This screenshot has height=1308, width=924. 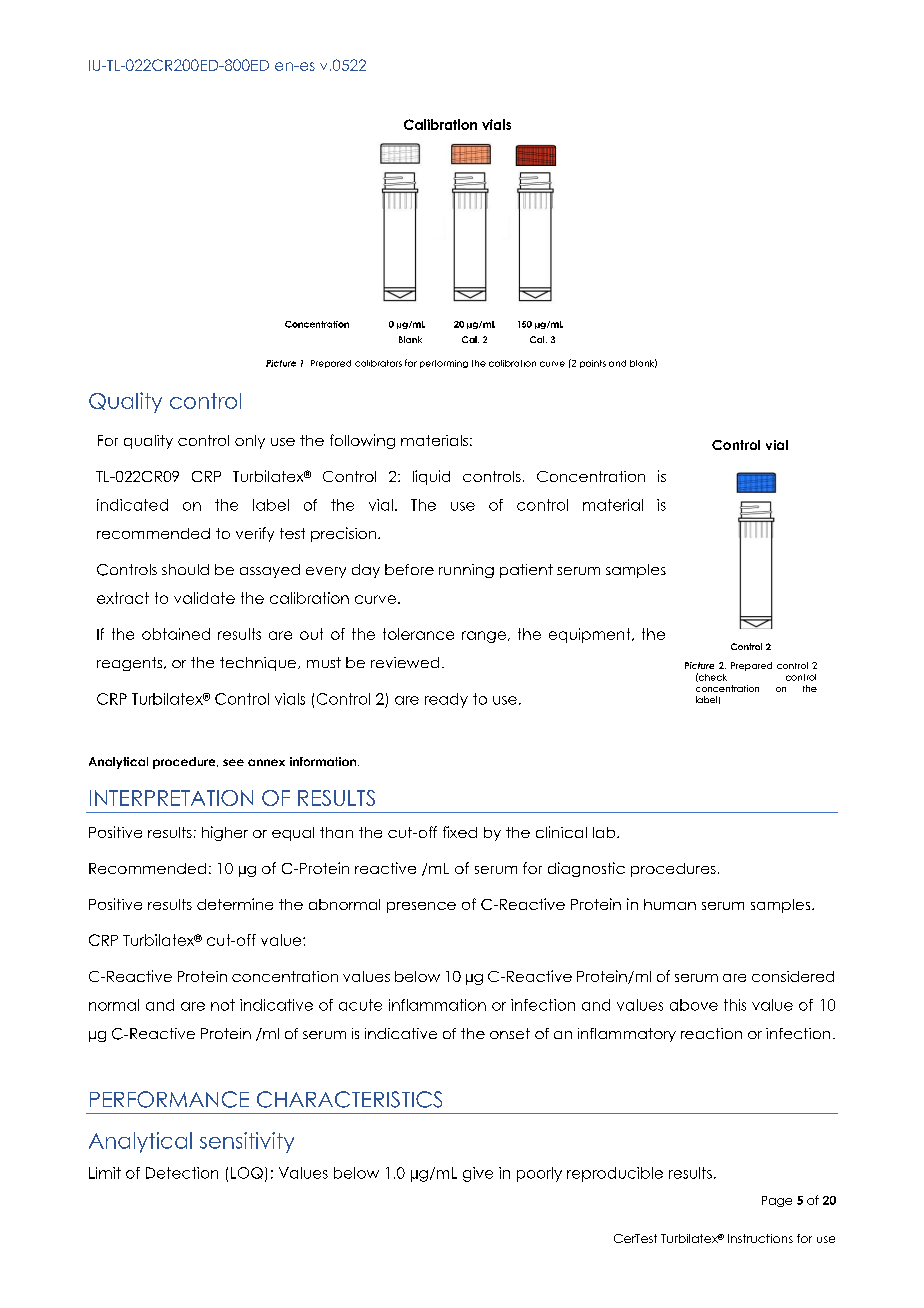 I want to click on determine, so click(x=235, y=904).
